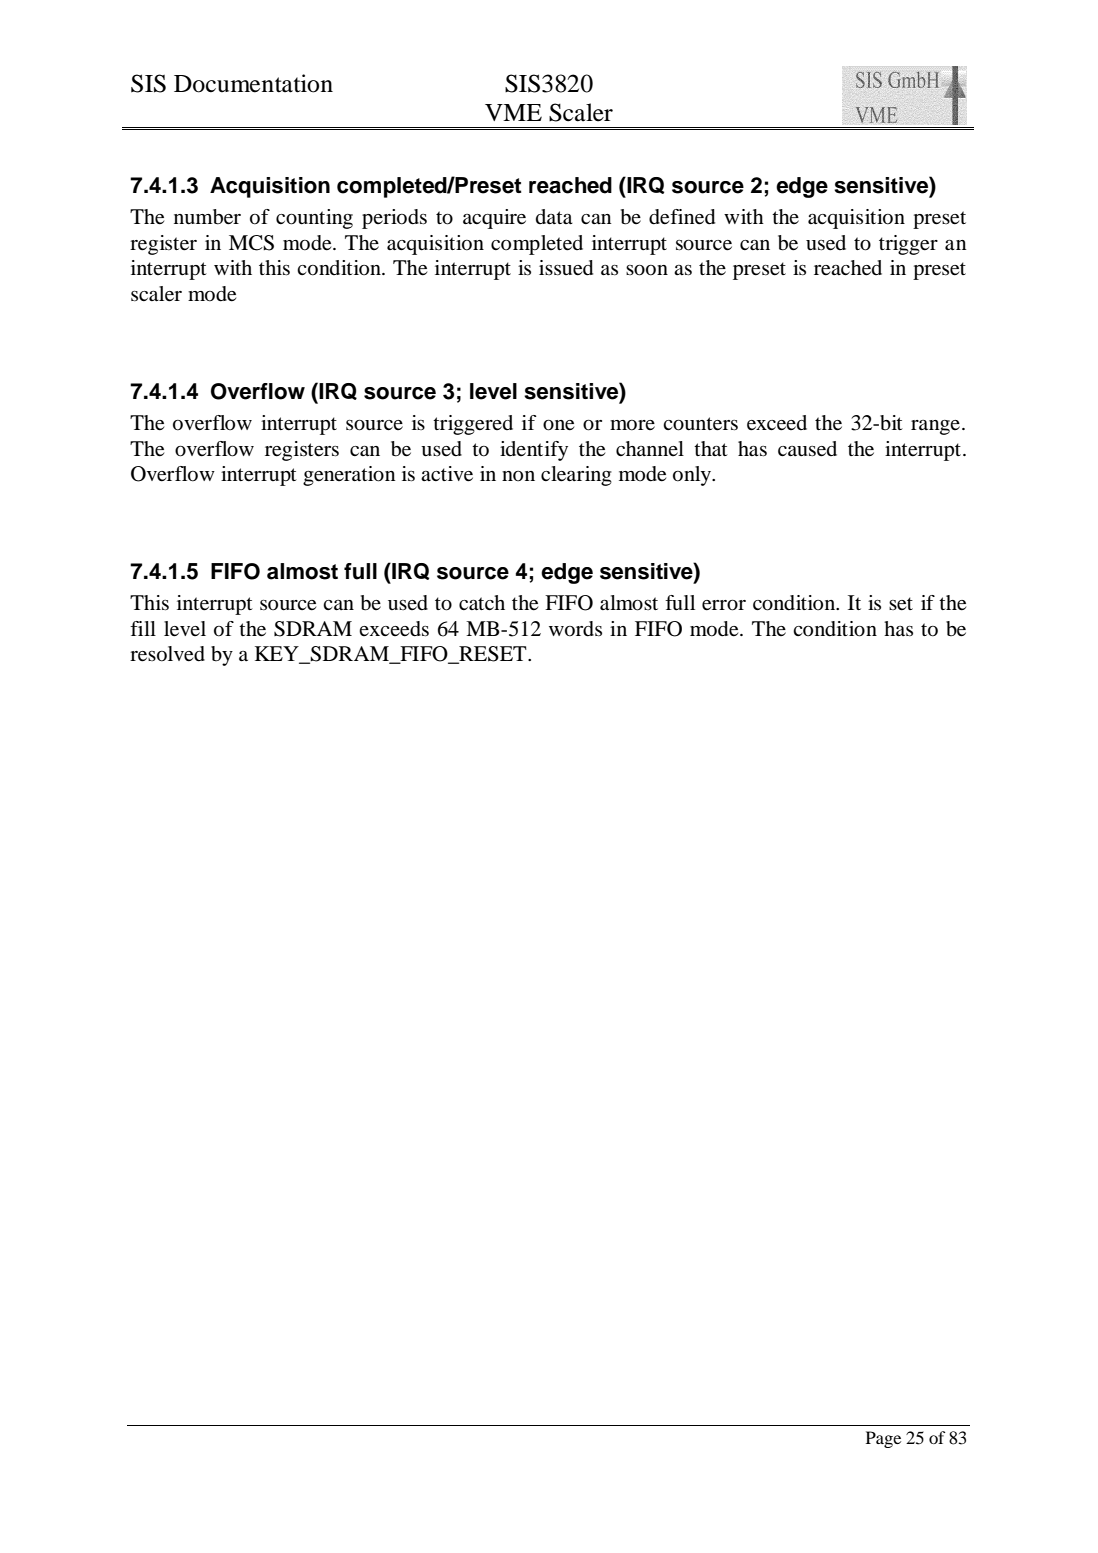  I want to click on error, so click(724, 605).
